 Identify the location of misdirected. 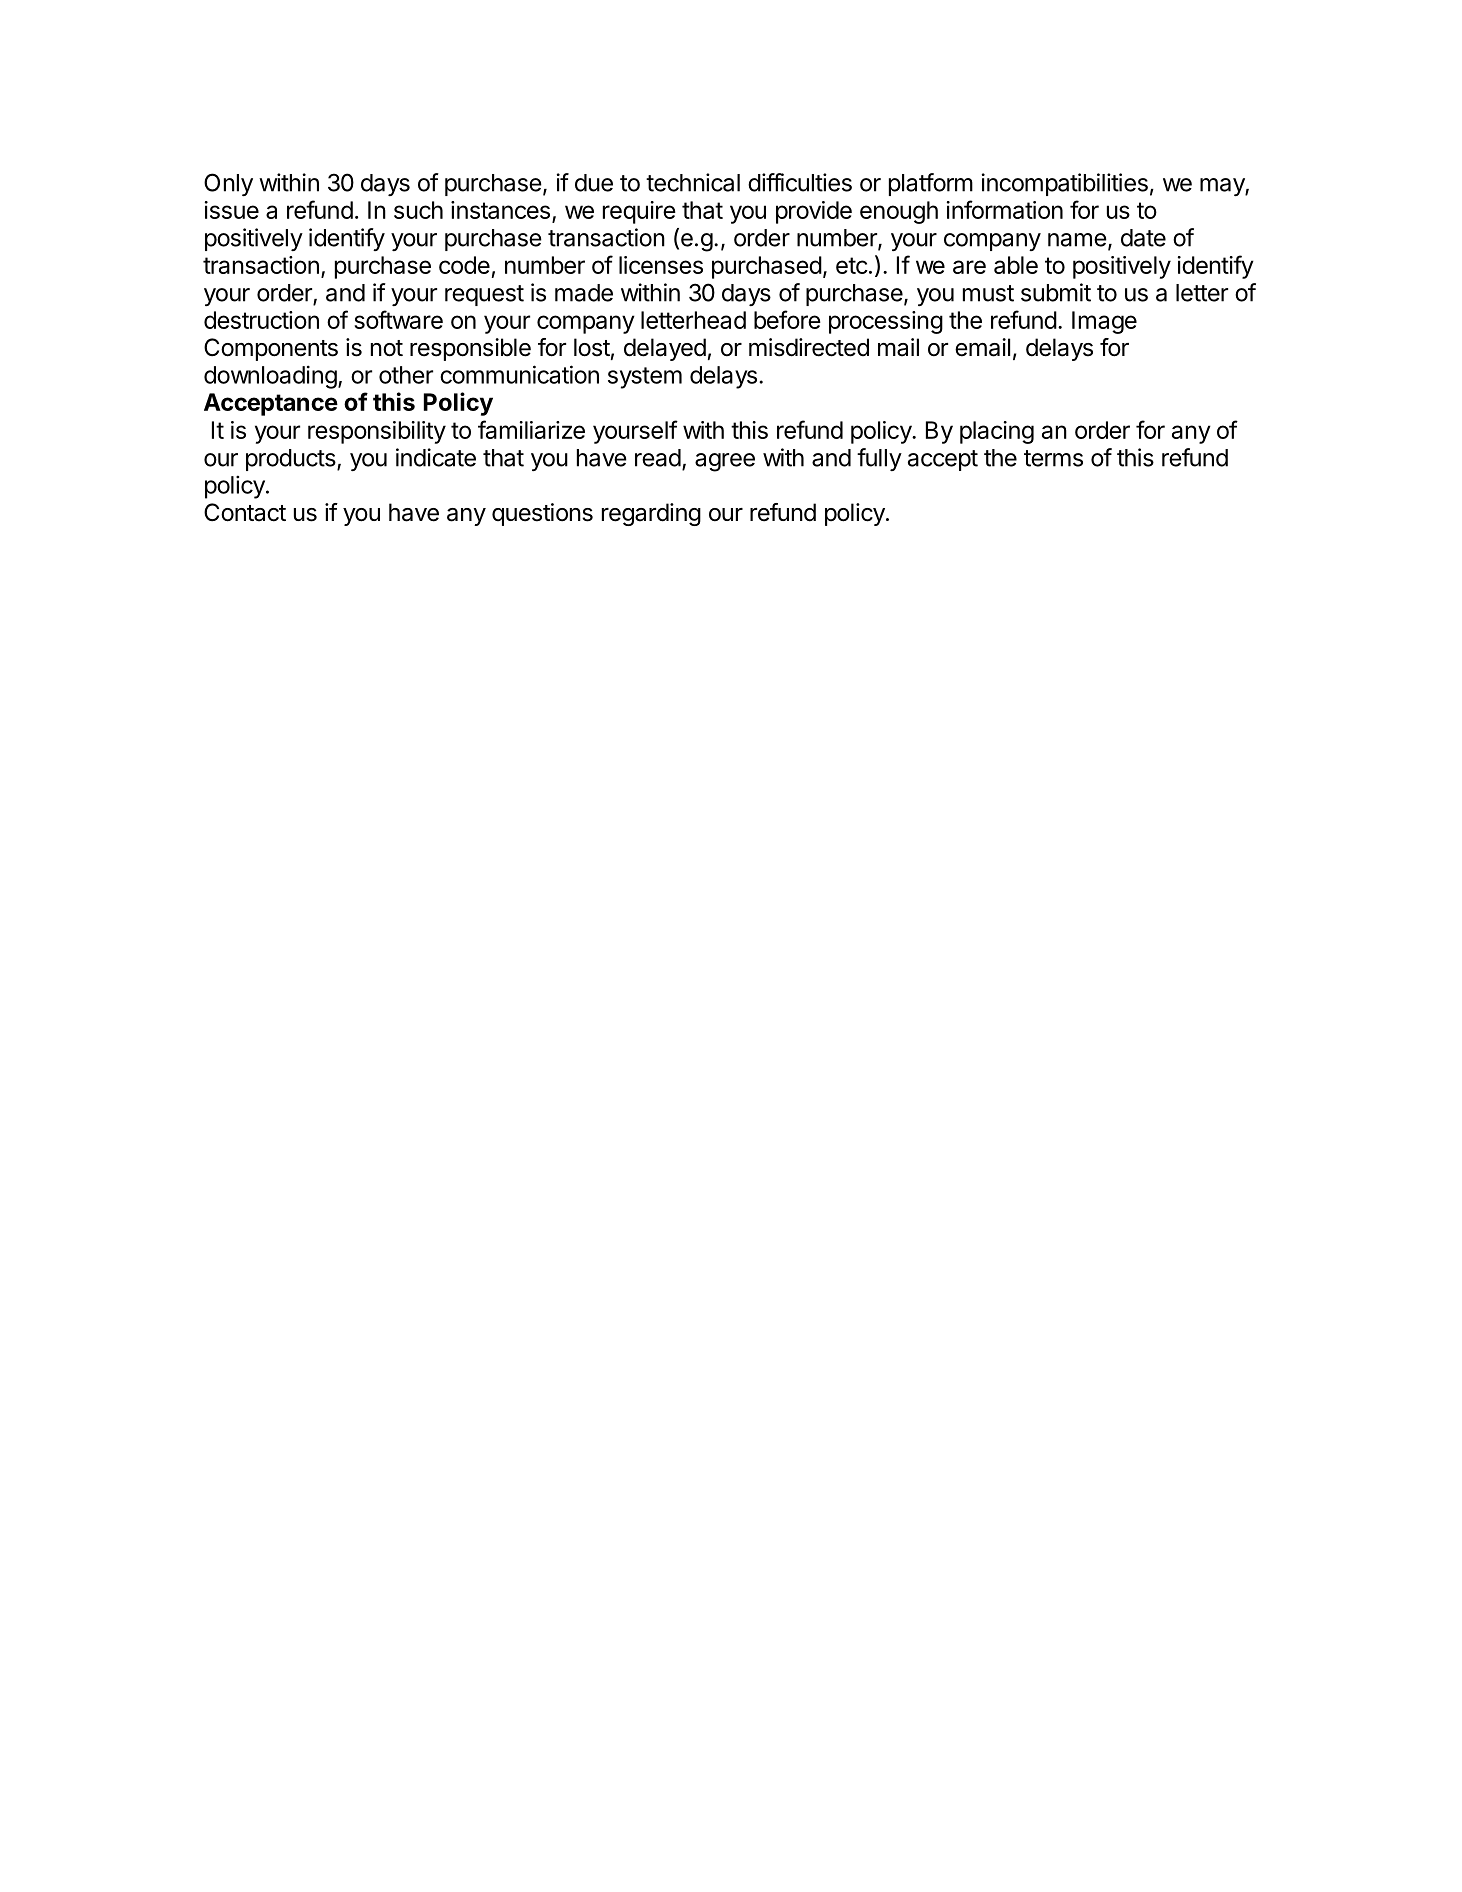
(809, 347).
